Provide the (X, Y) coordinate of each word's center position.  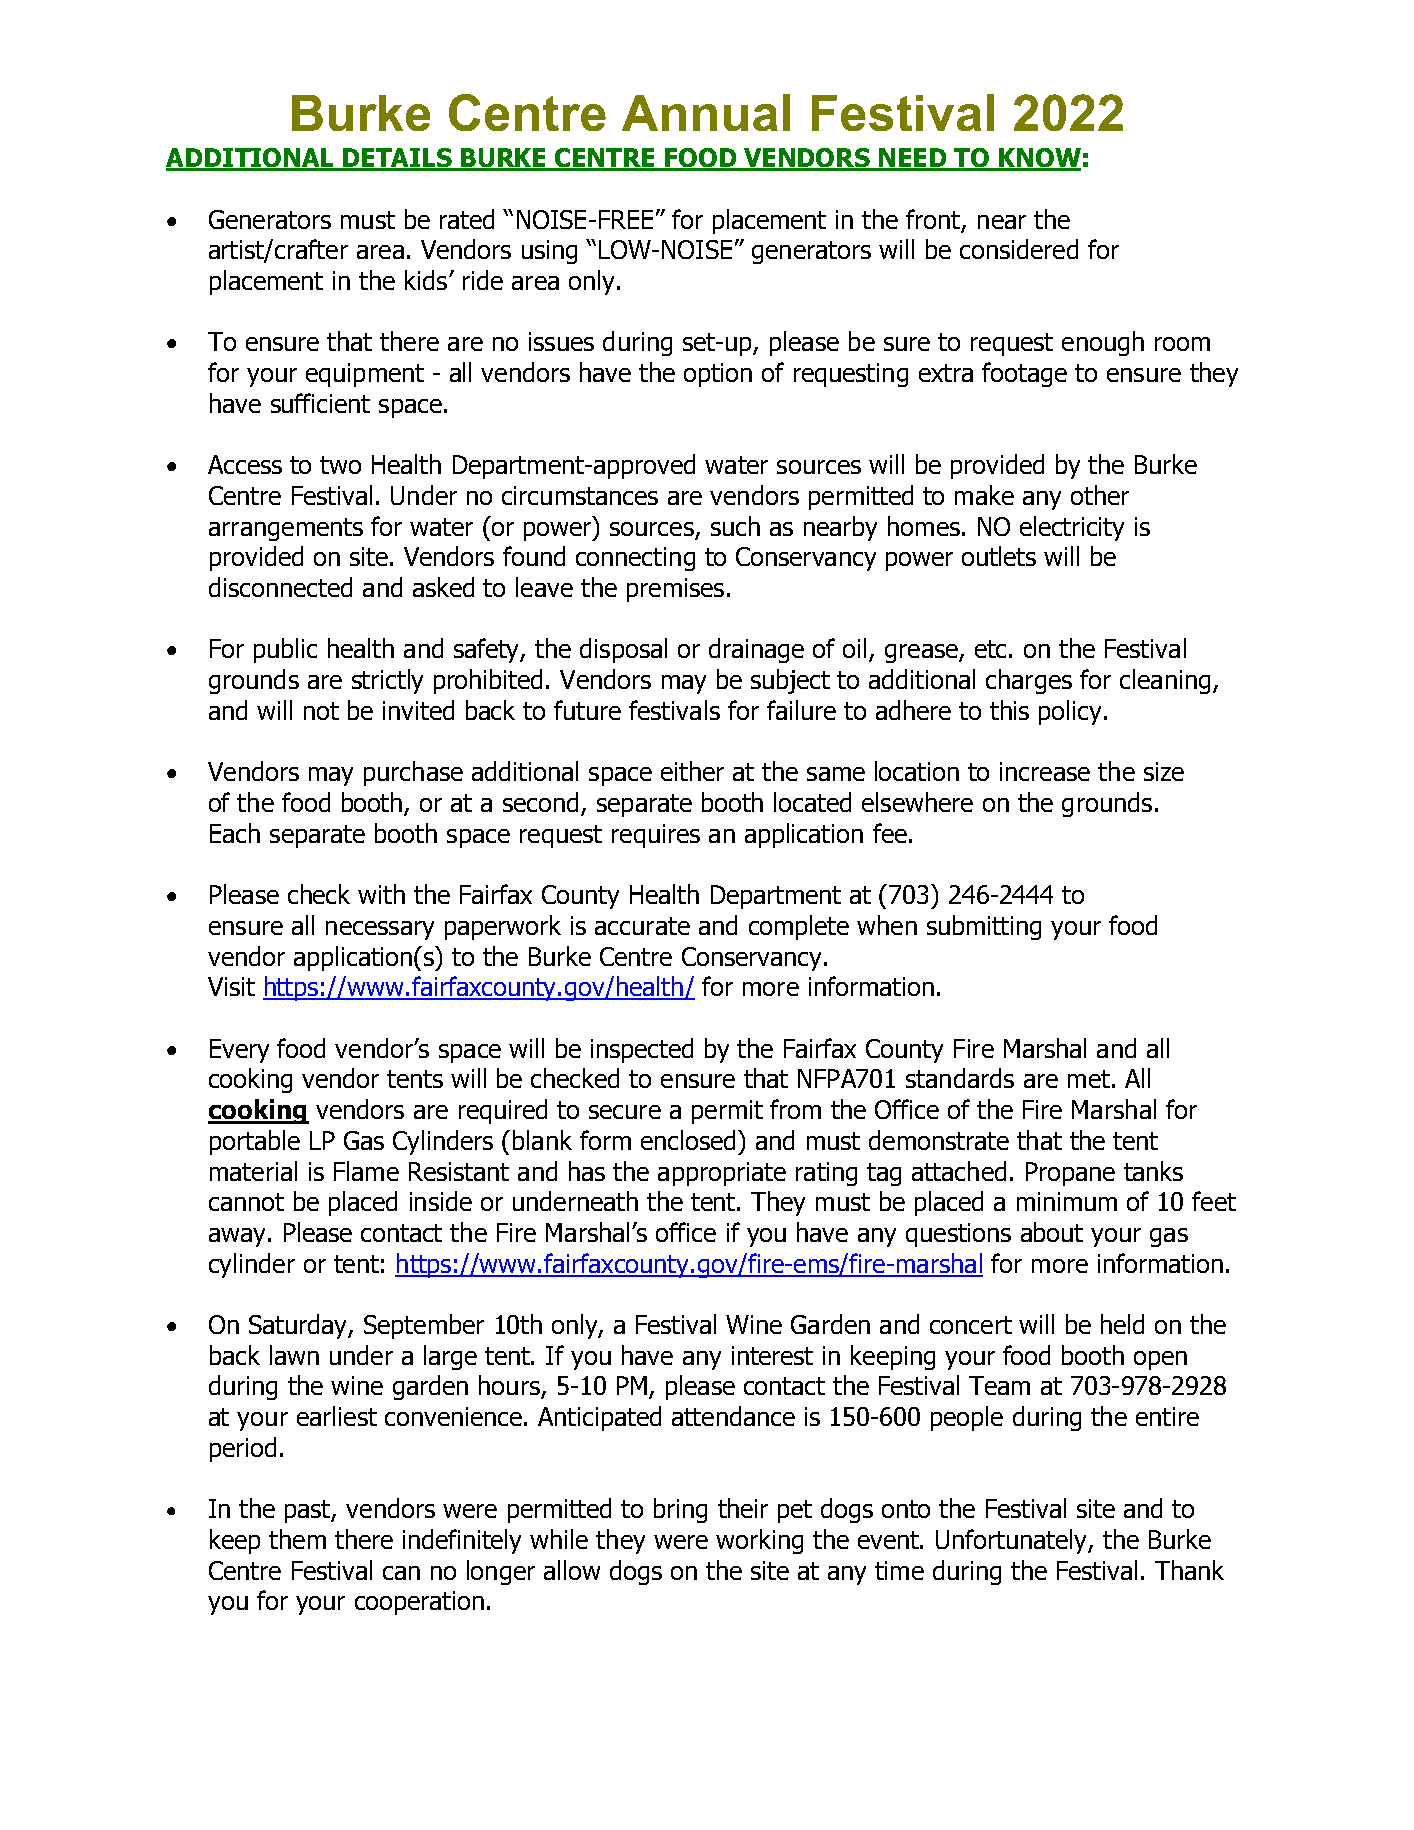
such (735, 526)
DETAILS (397, 159)
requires (656, 836)
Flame (366, 1171)
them (297, 1539)
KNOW (1039, 159)
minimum (1067, 1201)
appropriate (722, 1174)
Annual (706, 112)
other (1100, 495)
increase (1045, 771)
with (381, 894)
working (759, 1541)
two (340, 465)
